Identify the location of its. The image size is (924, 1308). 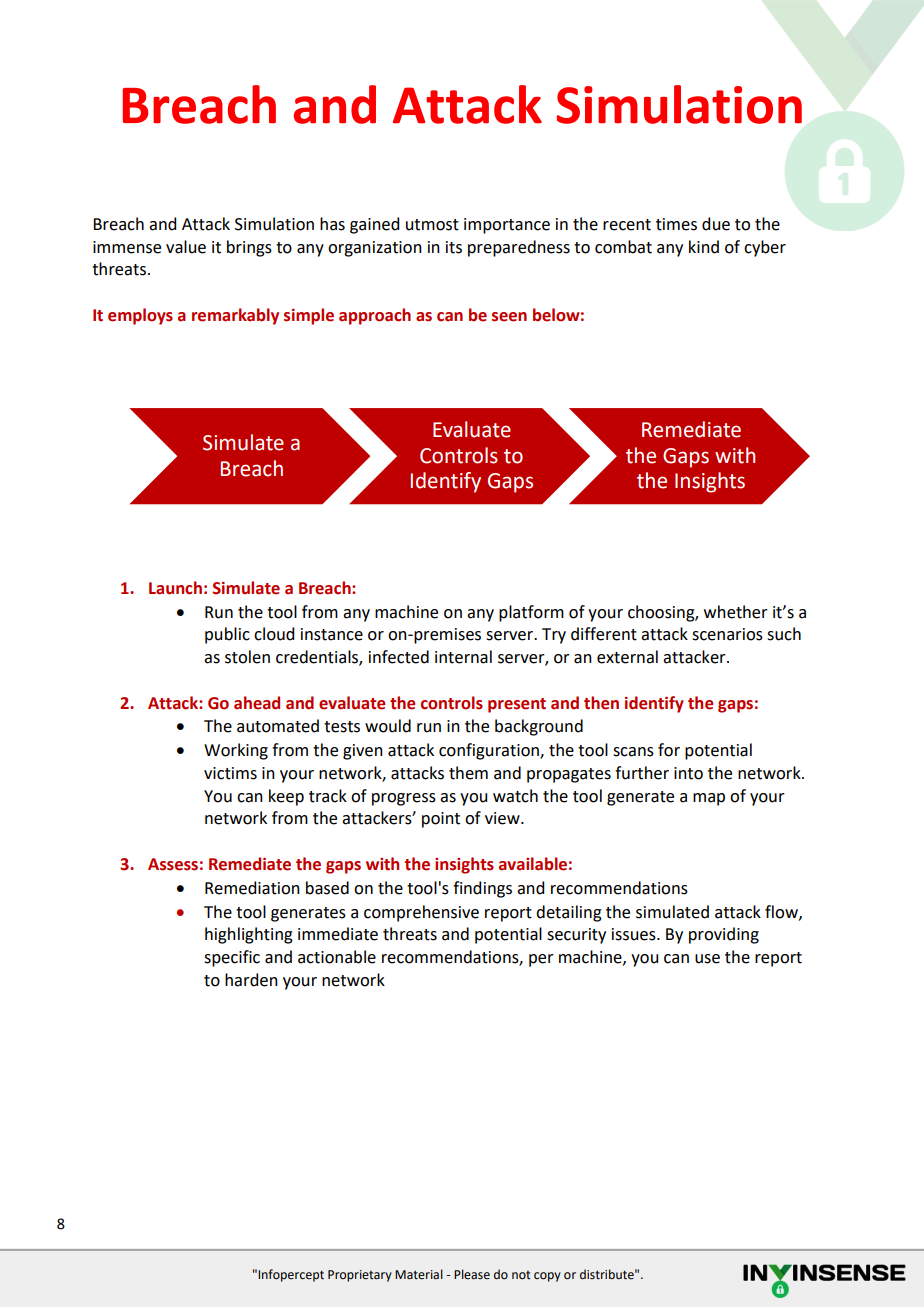
(454, 247).
